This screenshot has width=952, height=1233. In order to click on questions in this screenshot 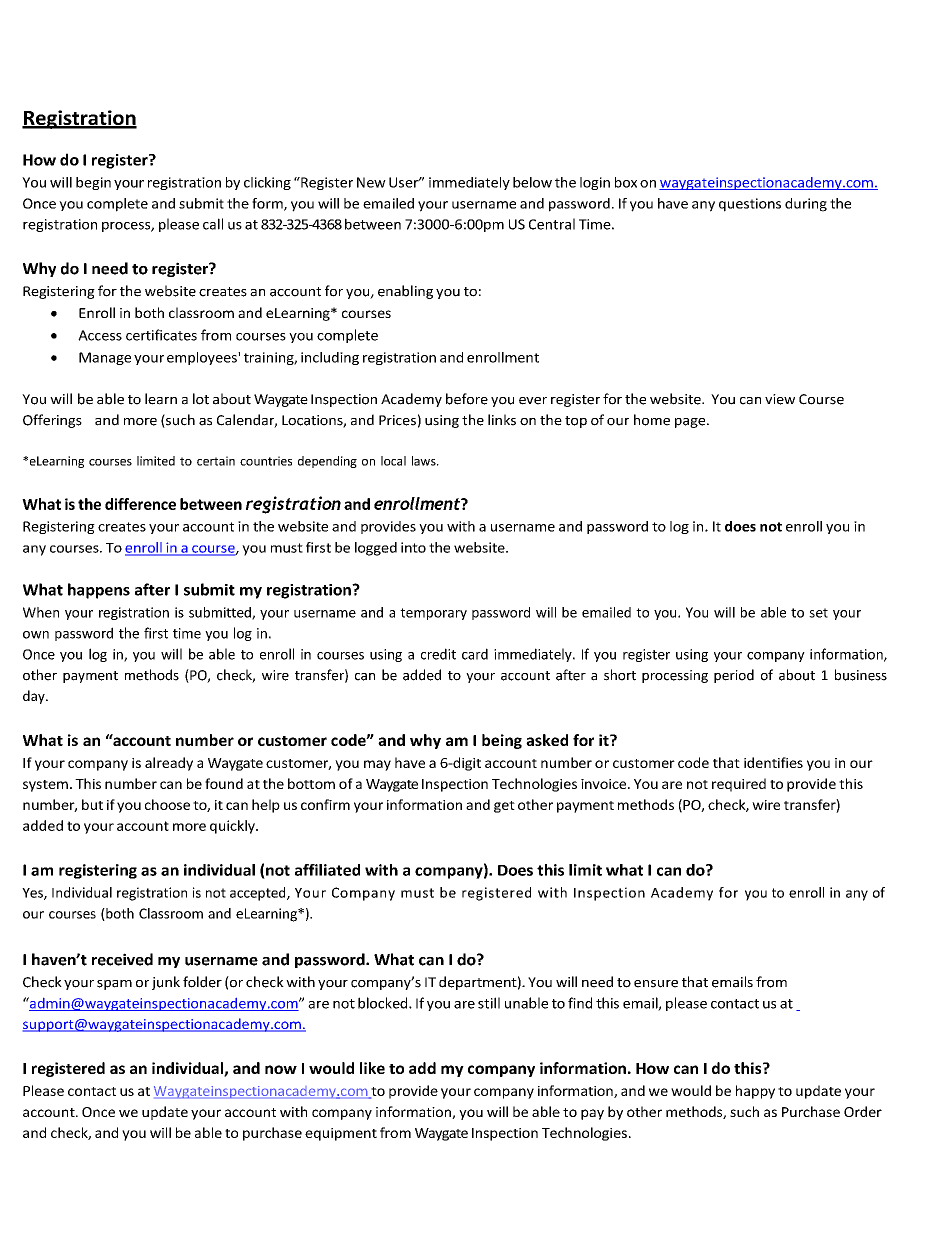, I will do `click(750, 205)`.
